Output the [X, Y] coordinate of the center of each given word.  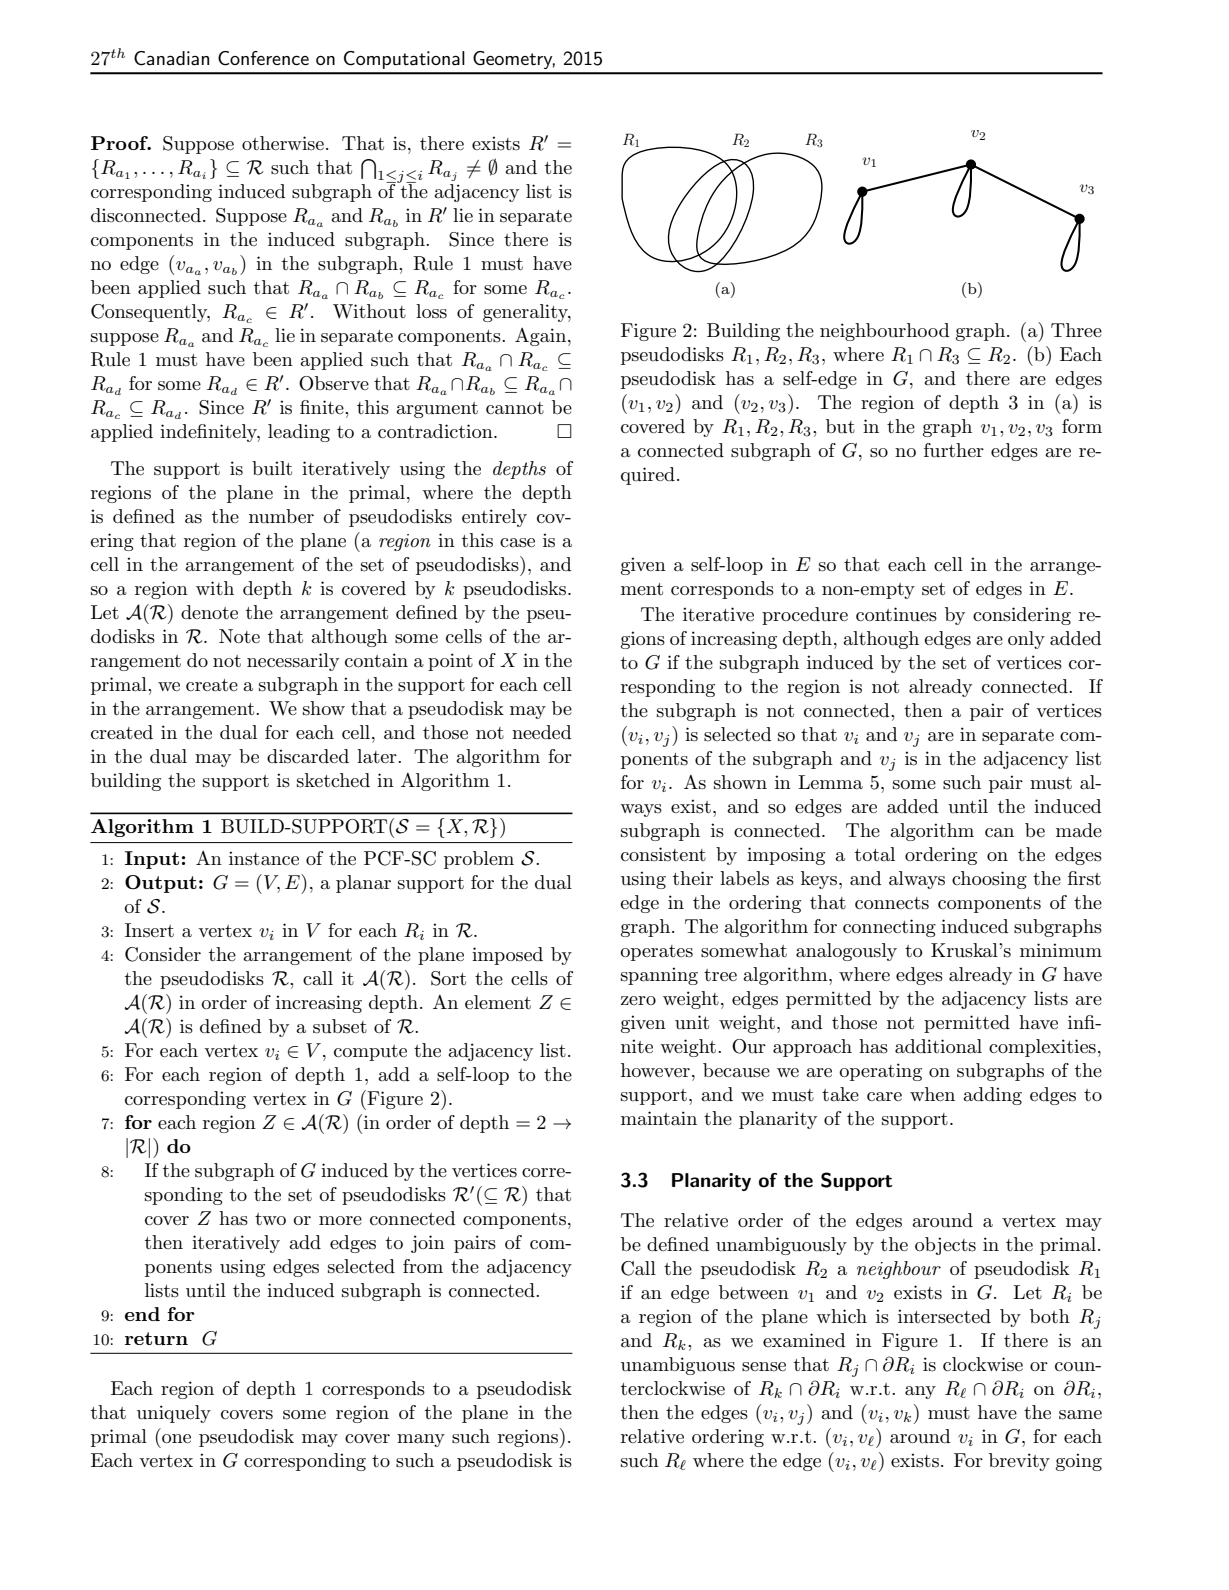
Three [1076, 330]
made [1079, 830]
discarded [308, 756]
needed [541, 732]
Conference [263, 58]
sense [764, 1367]
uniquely [174, 1414]
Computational [404, 60]
